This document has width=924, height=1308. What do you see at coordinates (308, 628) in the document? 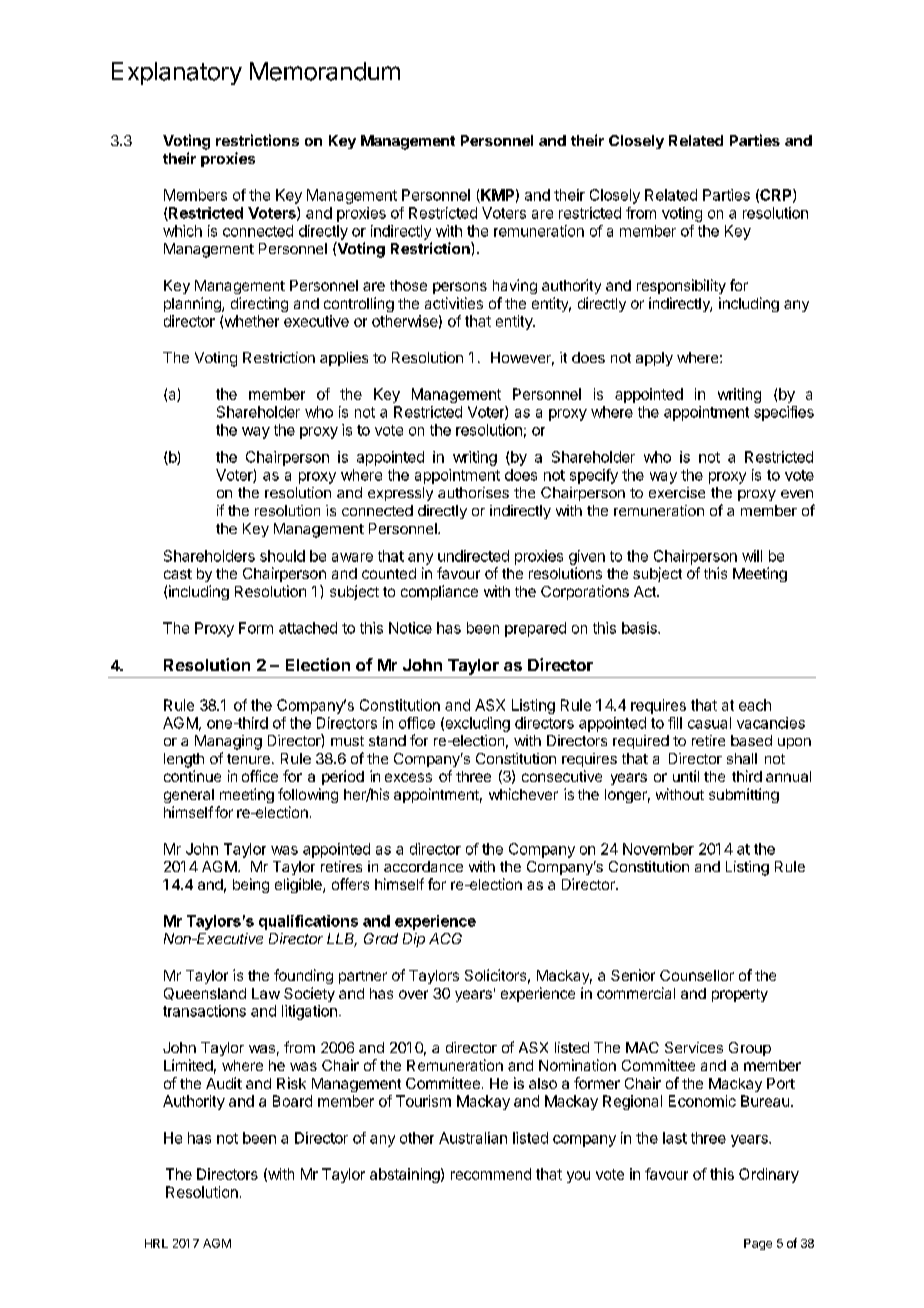
I see `attached` at bounding box center [308, 628].
